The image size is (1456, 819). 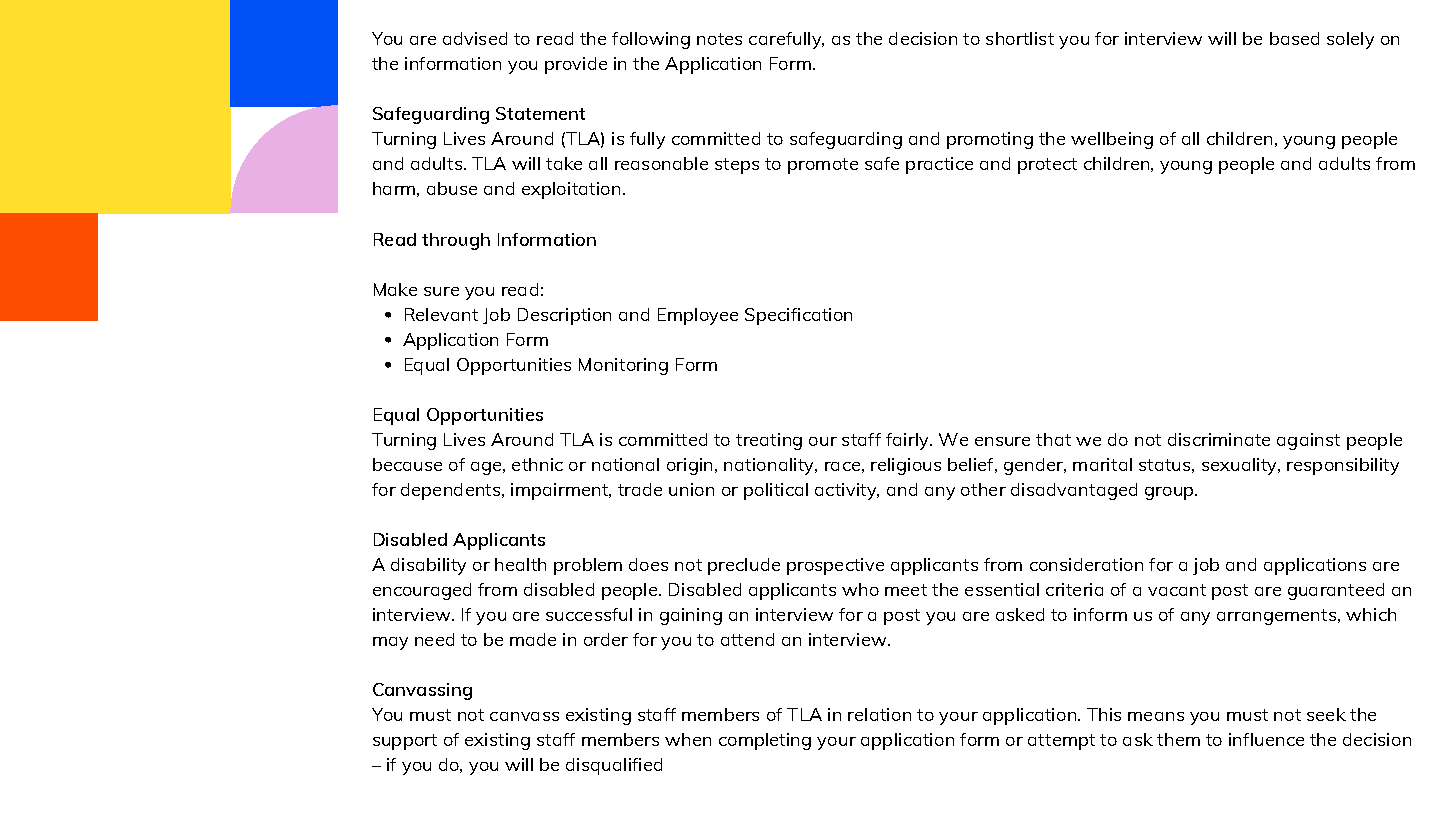 I want to click on protect, so click(x=1047, y=166).
